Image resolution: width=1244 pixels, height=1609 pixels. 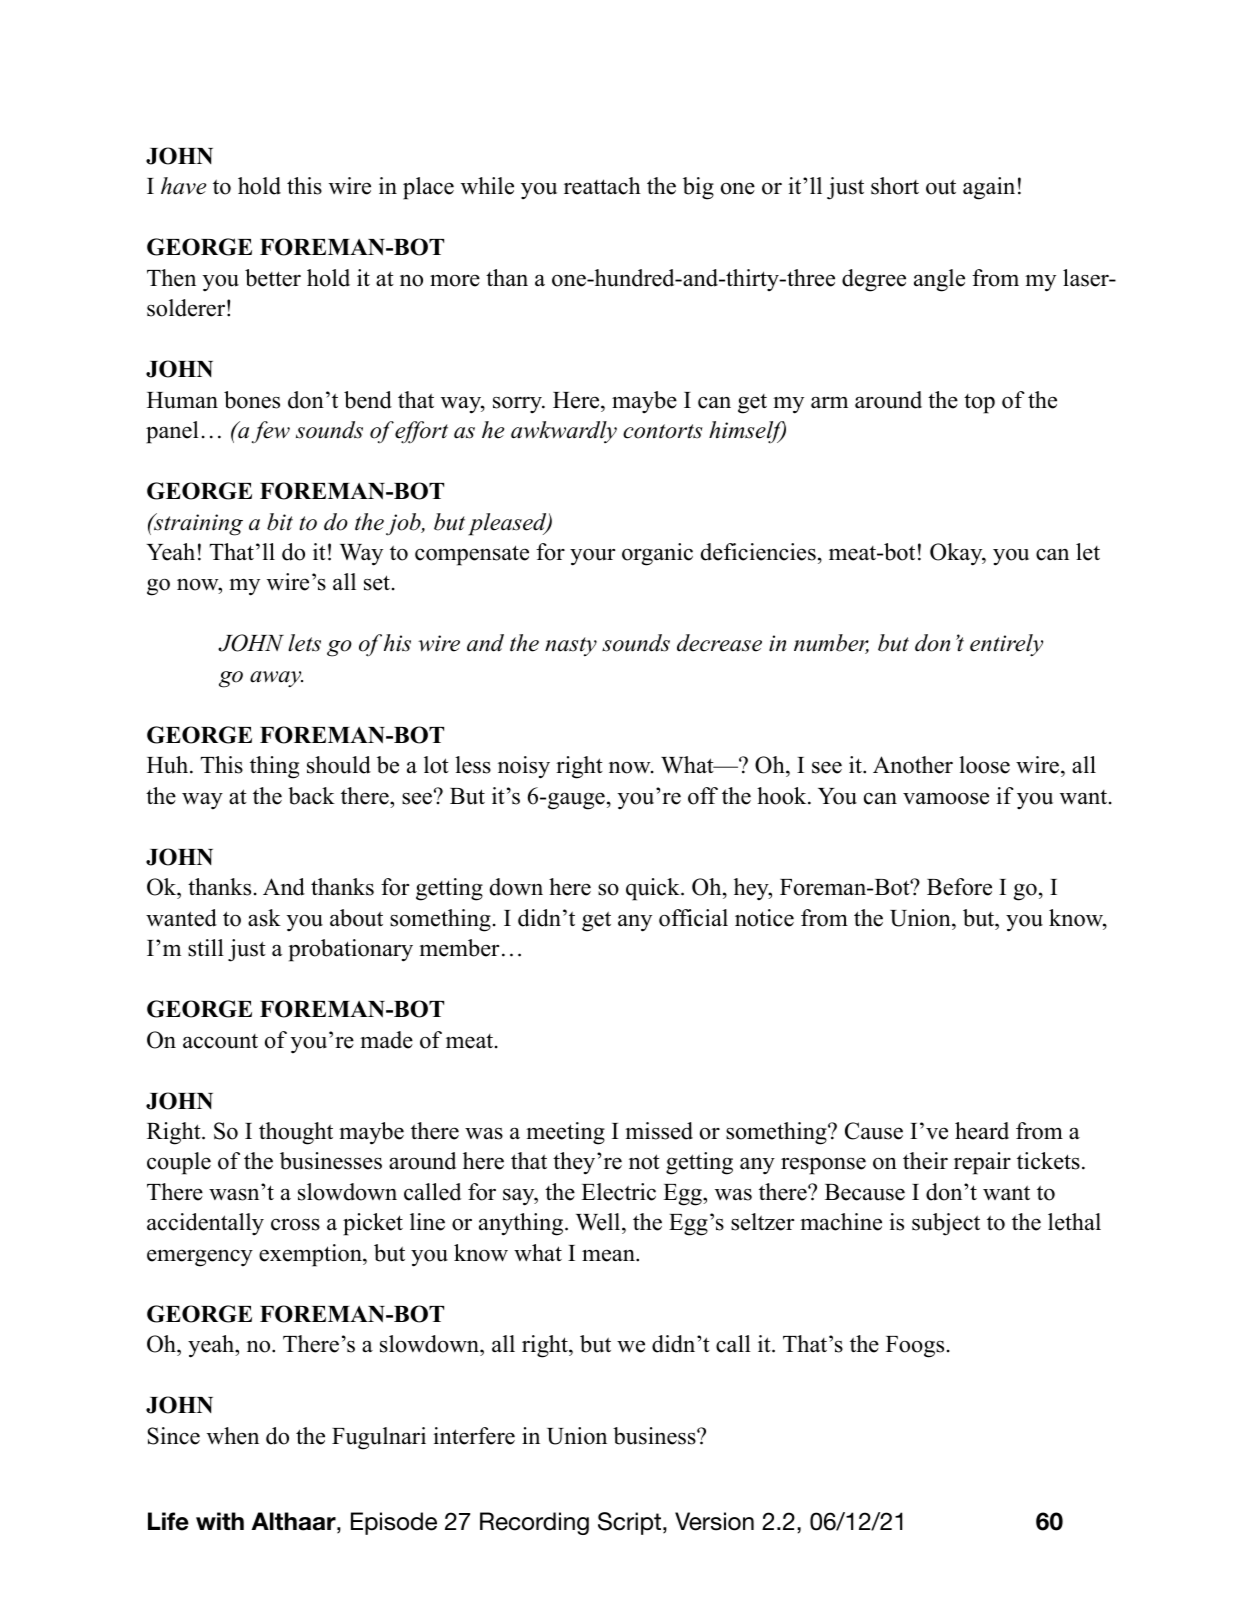 I want to click on top, so click(x=979, y=404).
